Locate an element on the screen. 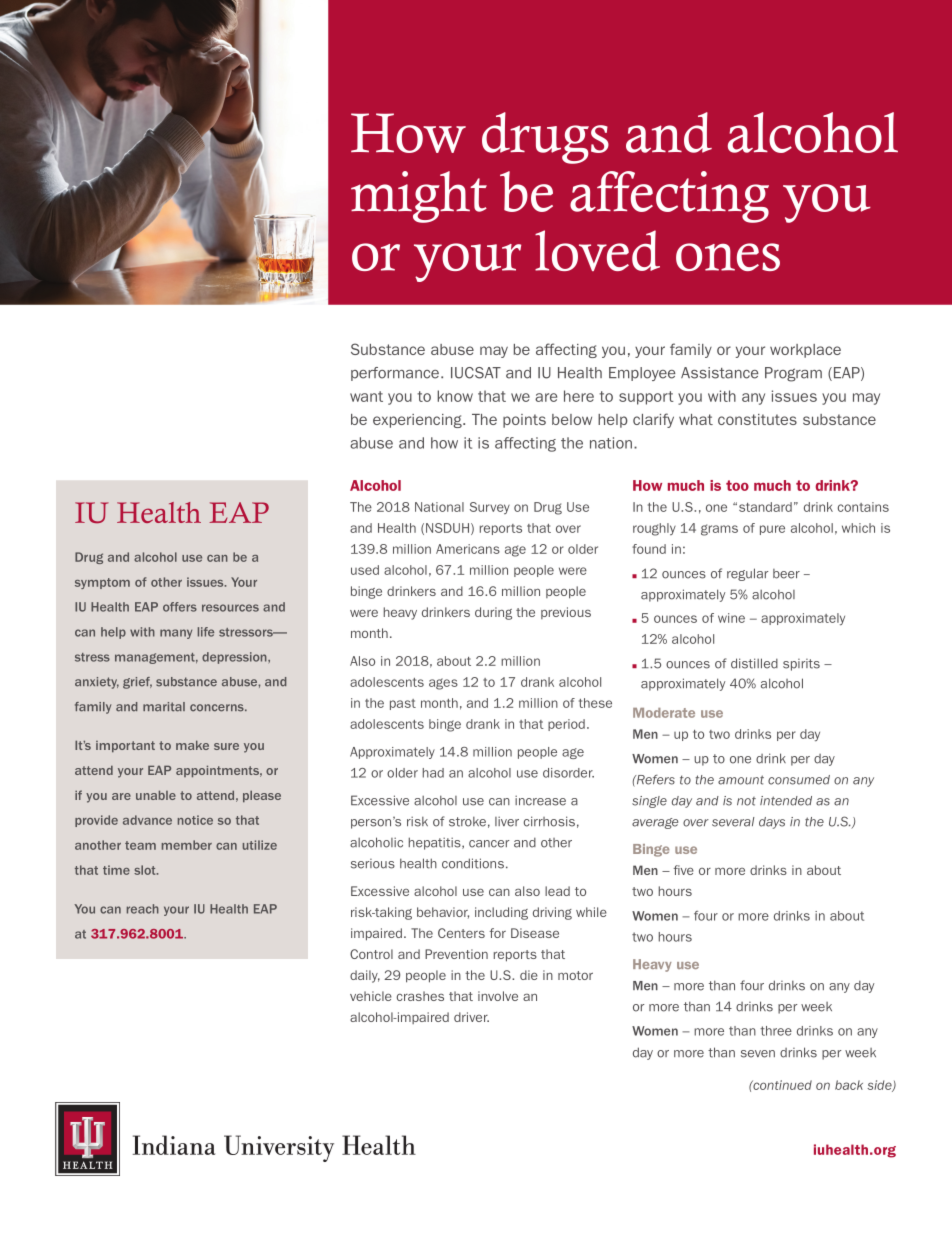 This screenshot has width=952, height=1233. symptom is located at coordinates (102, 583).
